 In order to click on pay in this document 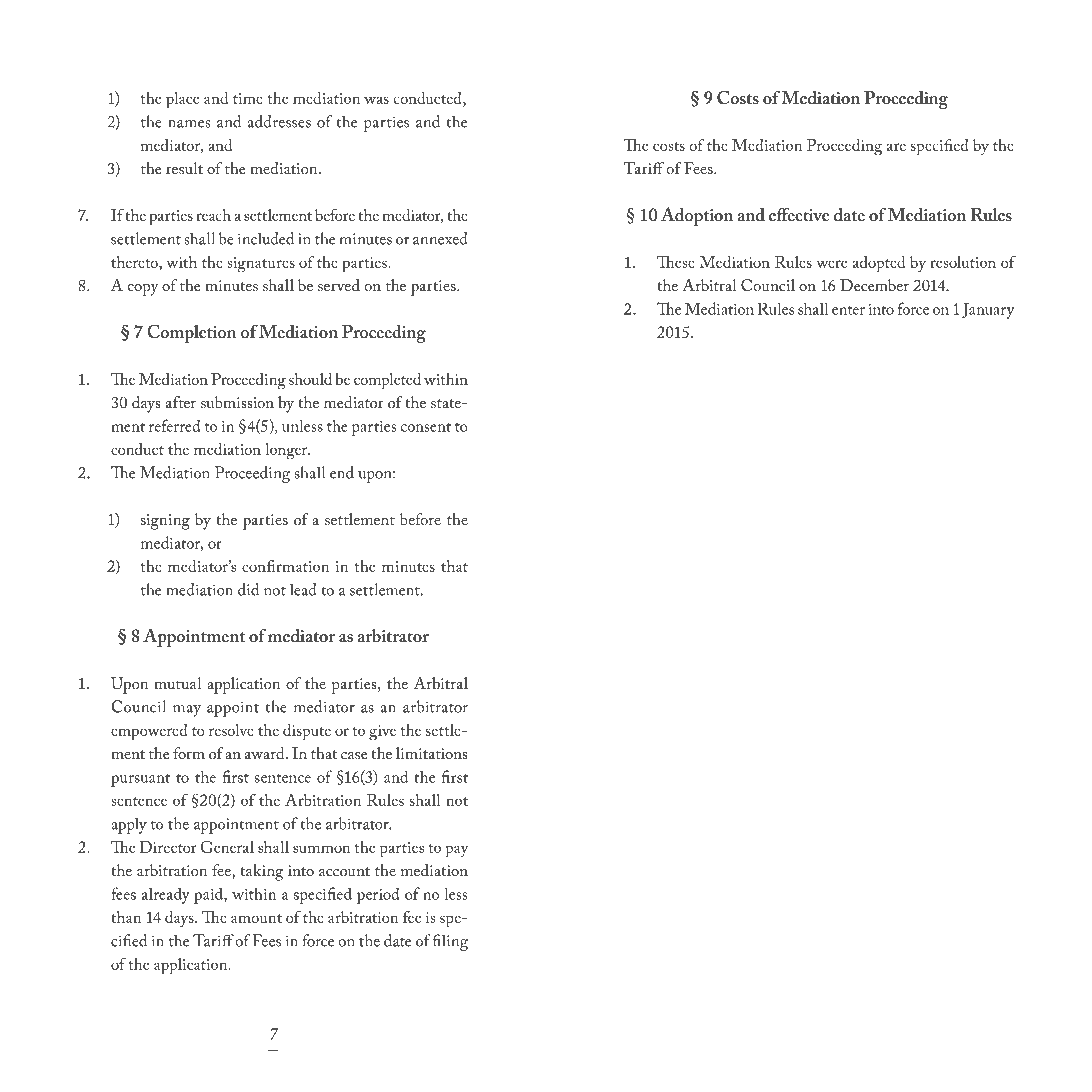, I will do `click(457, 851)`.
